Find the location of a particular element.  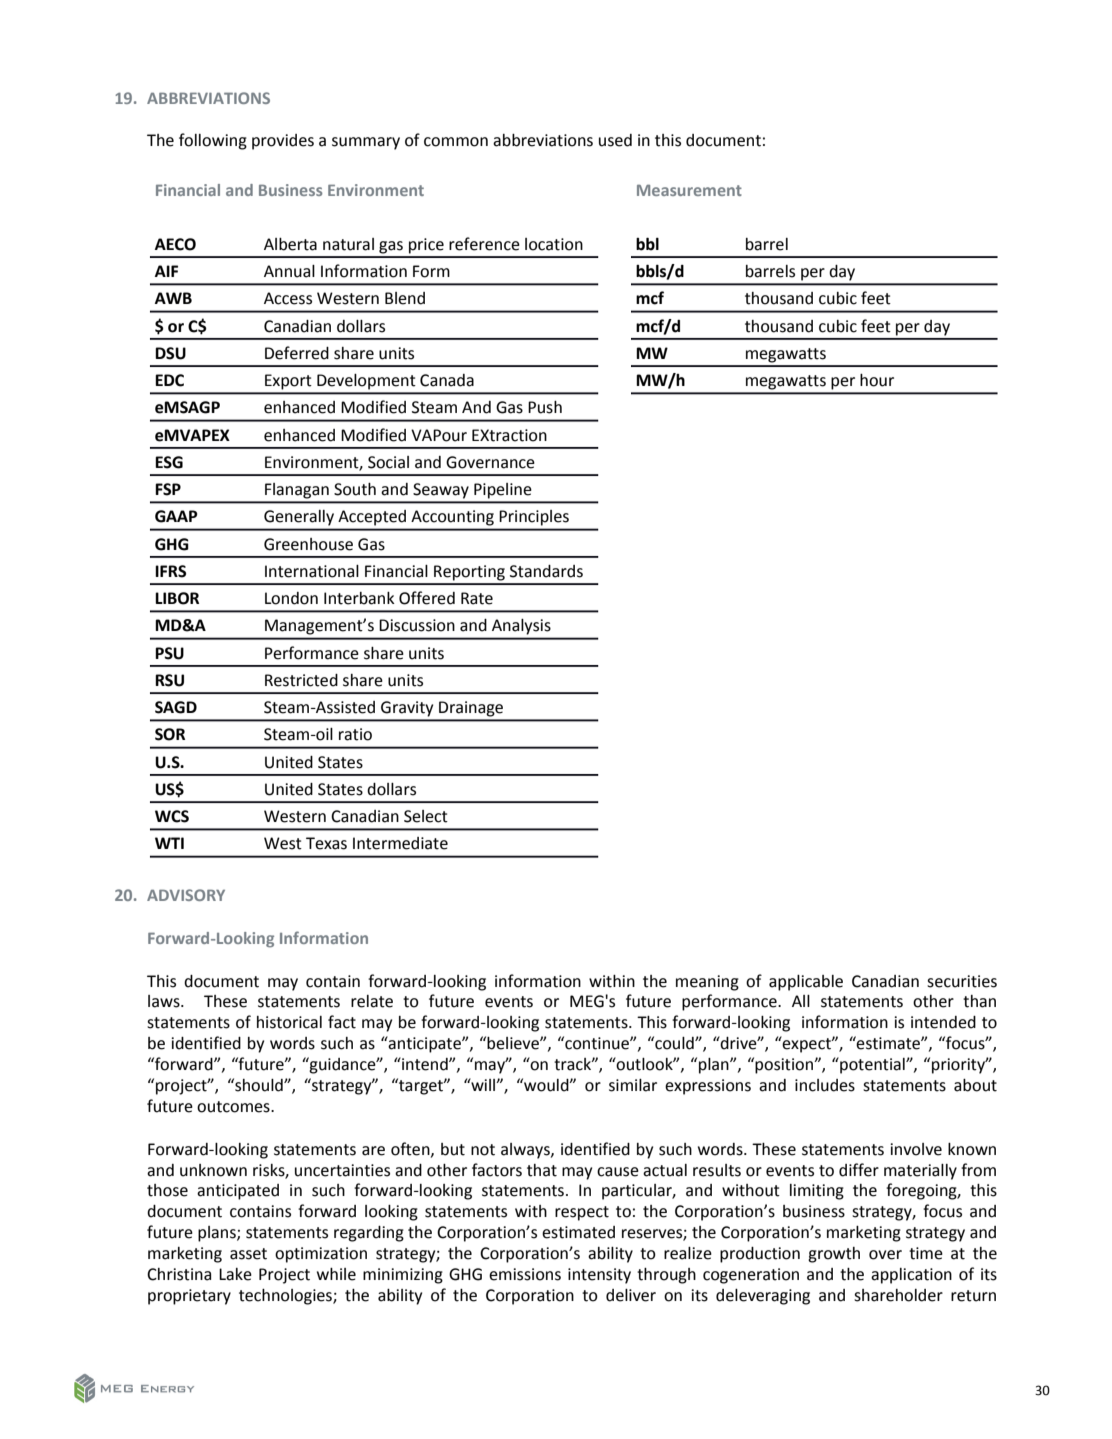

hour is located at coordinates (877, 380).
